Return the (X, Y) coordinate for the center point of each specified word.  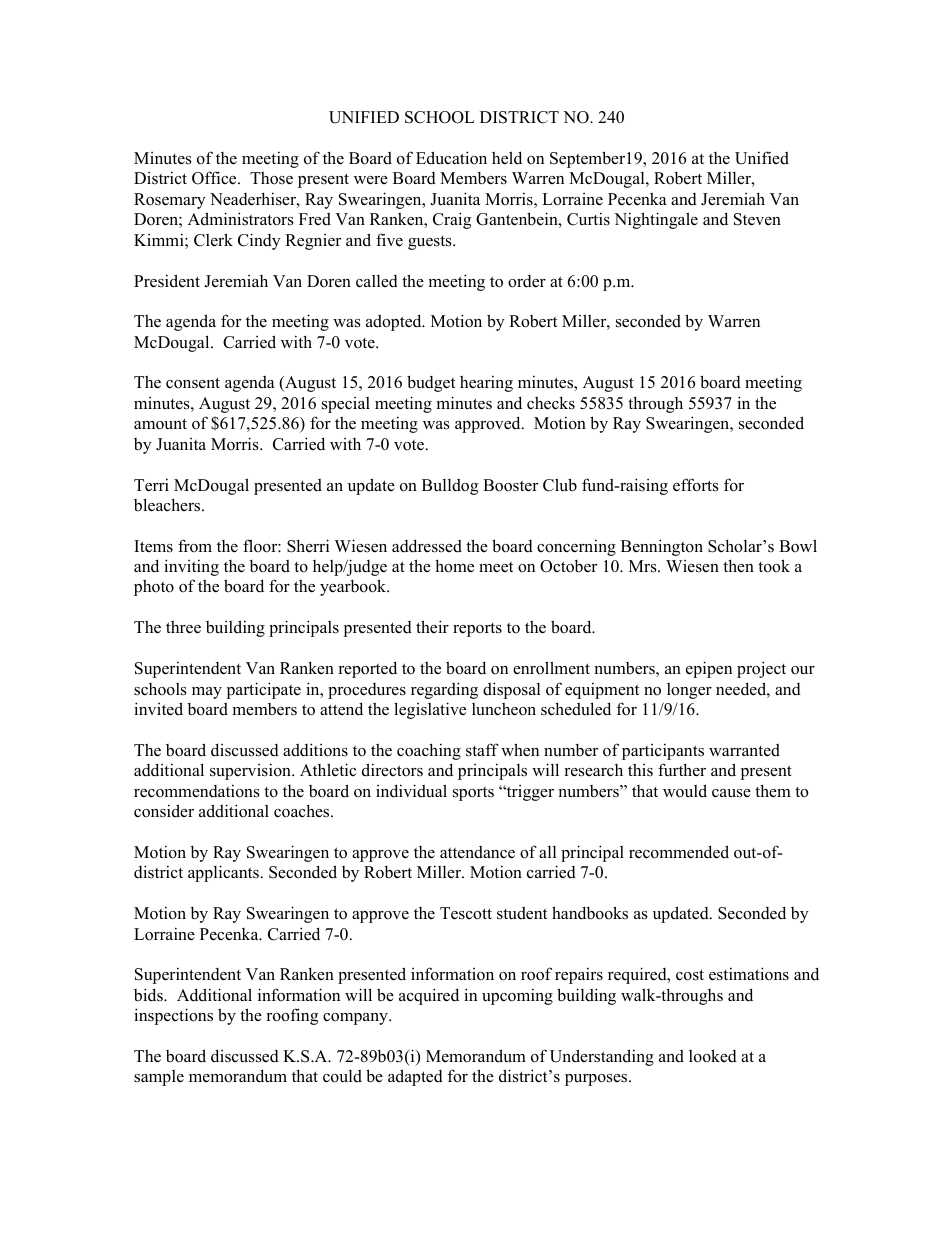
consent (193, 383)
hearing (486, 383)
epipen (709, 669)
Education (451, 158)
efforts (696, 485)
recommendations (197, 791)
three (183, 627)
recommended (679, 852)
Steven (757, 219)
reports (477, 630)
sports (473, 794)
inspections (173, 1016)
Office (215, 178)
